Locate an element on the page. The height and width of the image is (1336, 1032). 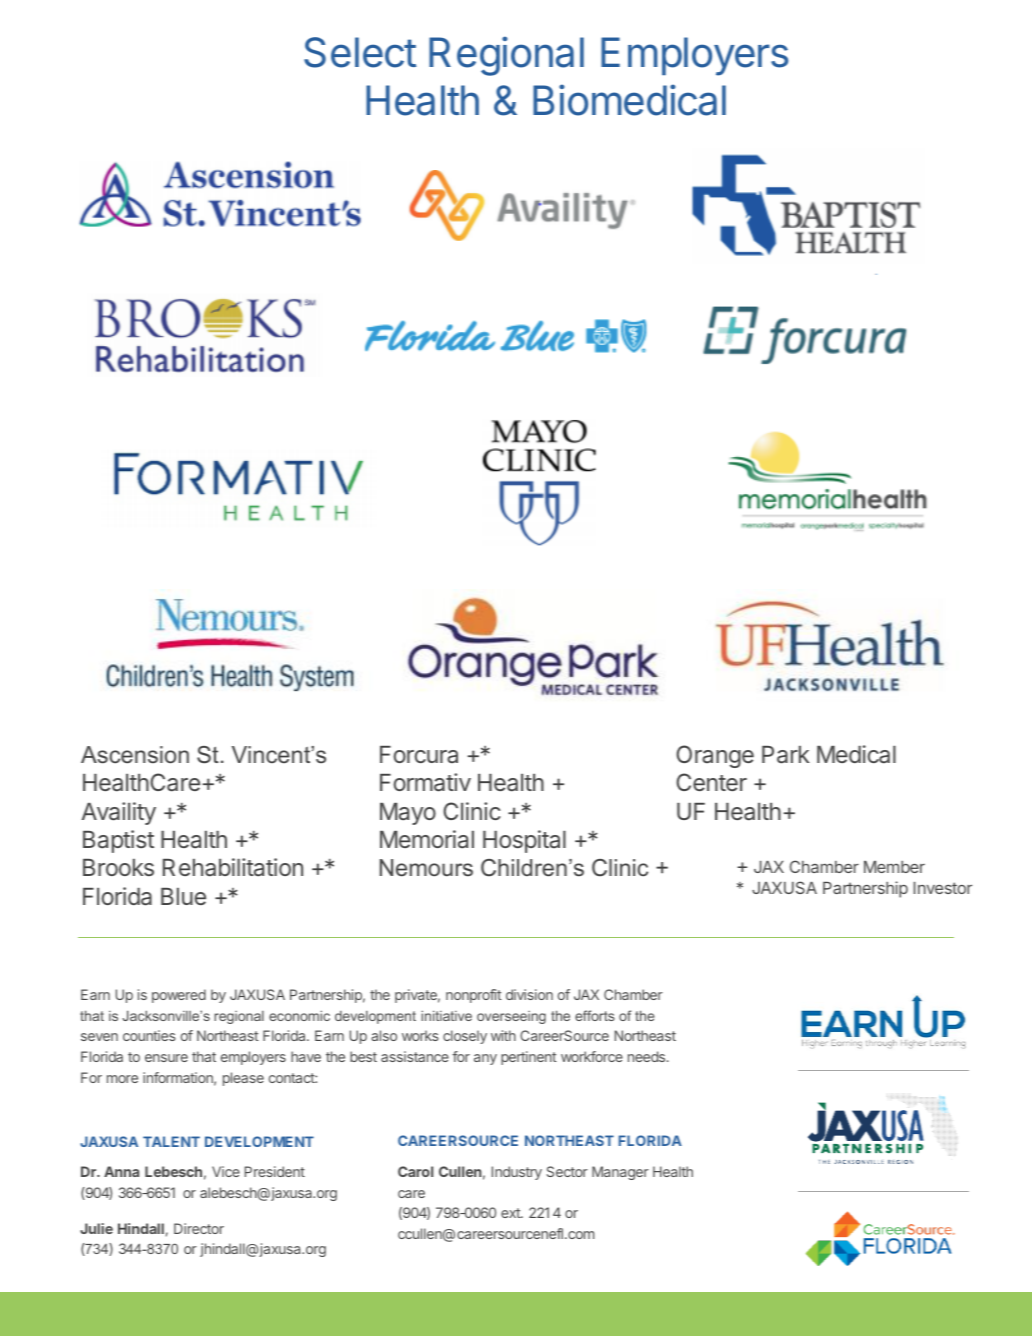
Select is located at coordinates (360, 52).
